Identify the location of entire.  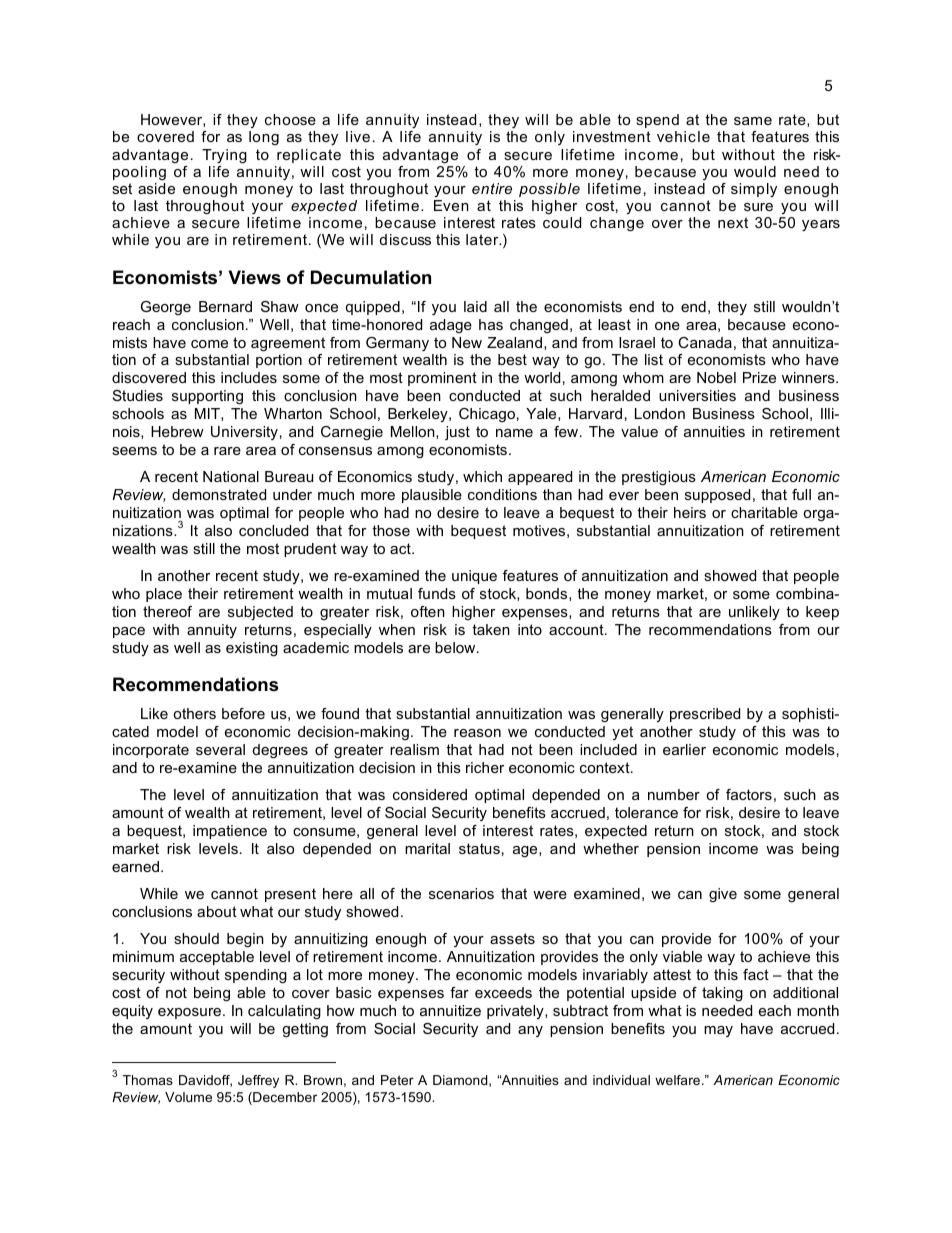
(492, 188).
